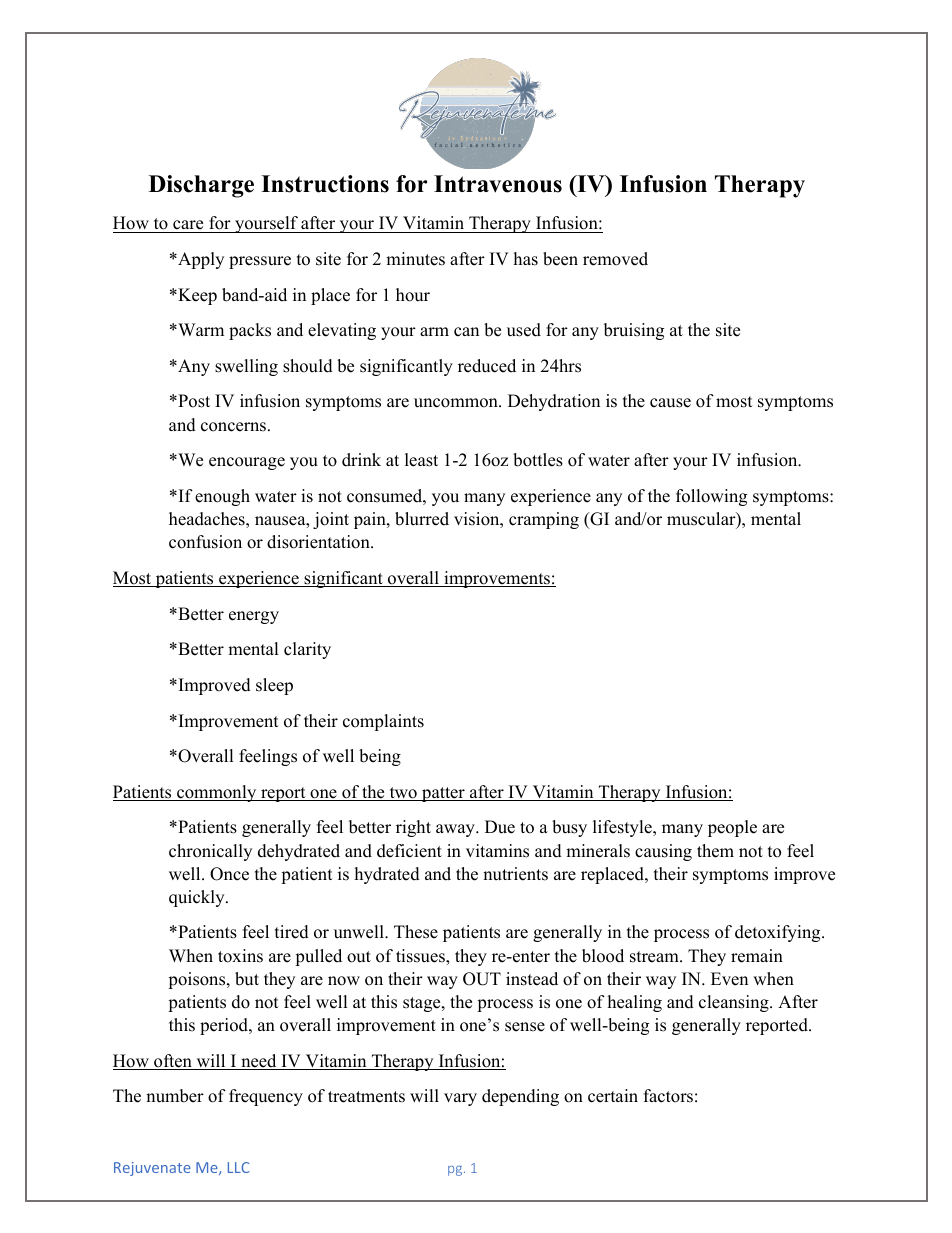  What do you see at coordinates (240, 956) in the document?
I see `toxins` at bounding box center [240, 956].
